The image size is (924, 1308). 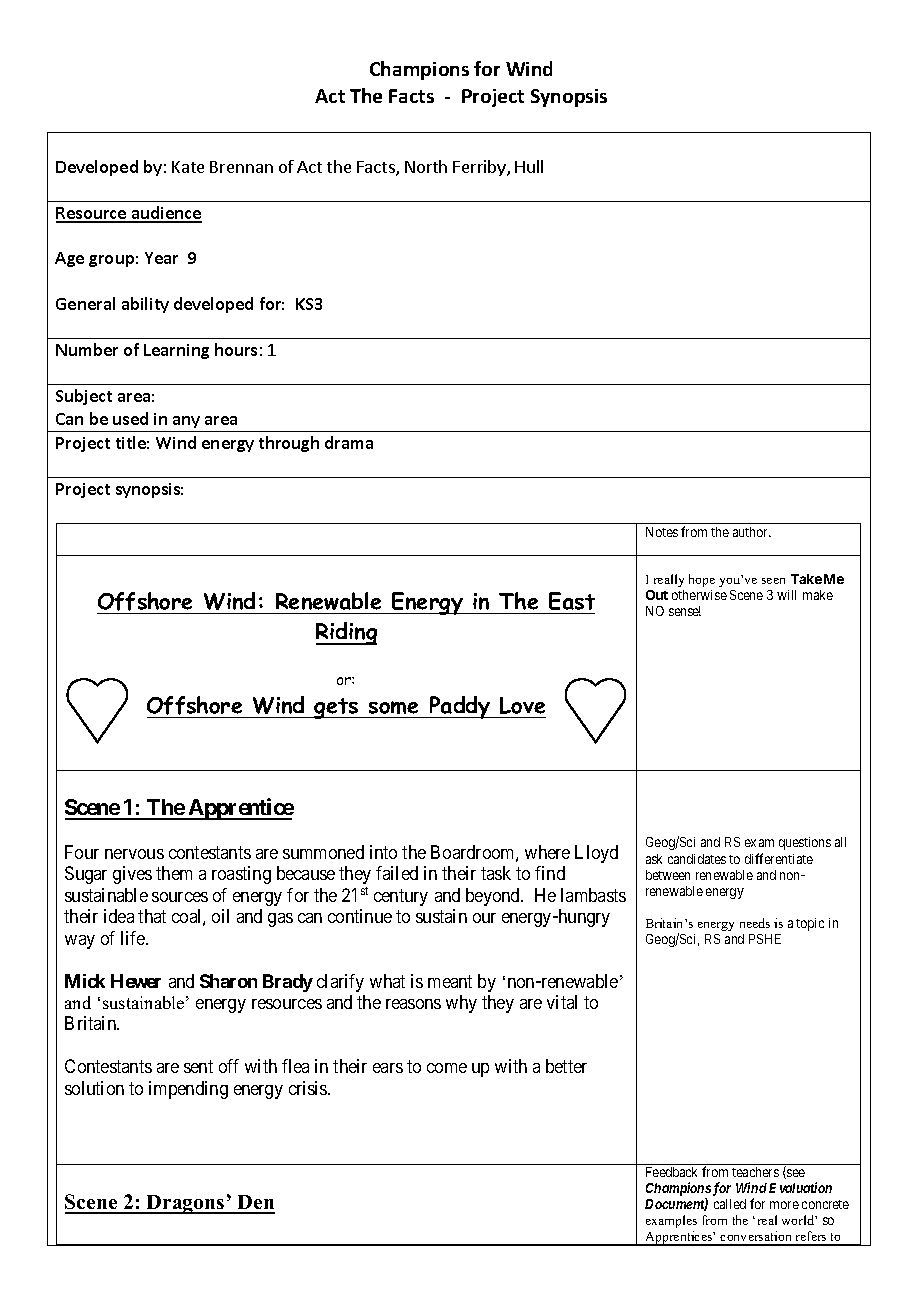 I want to click on Den, so click(x=255, y=1204).
